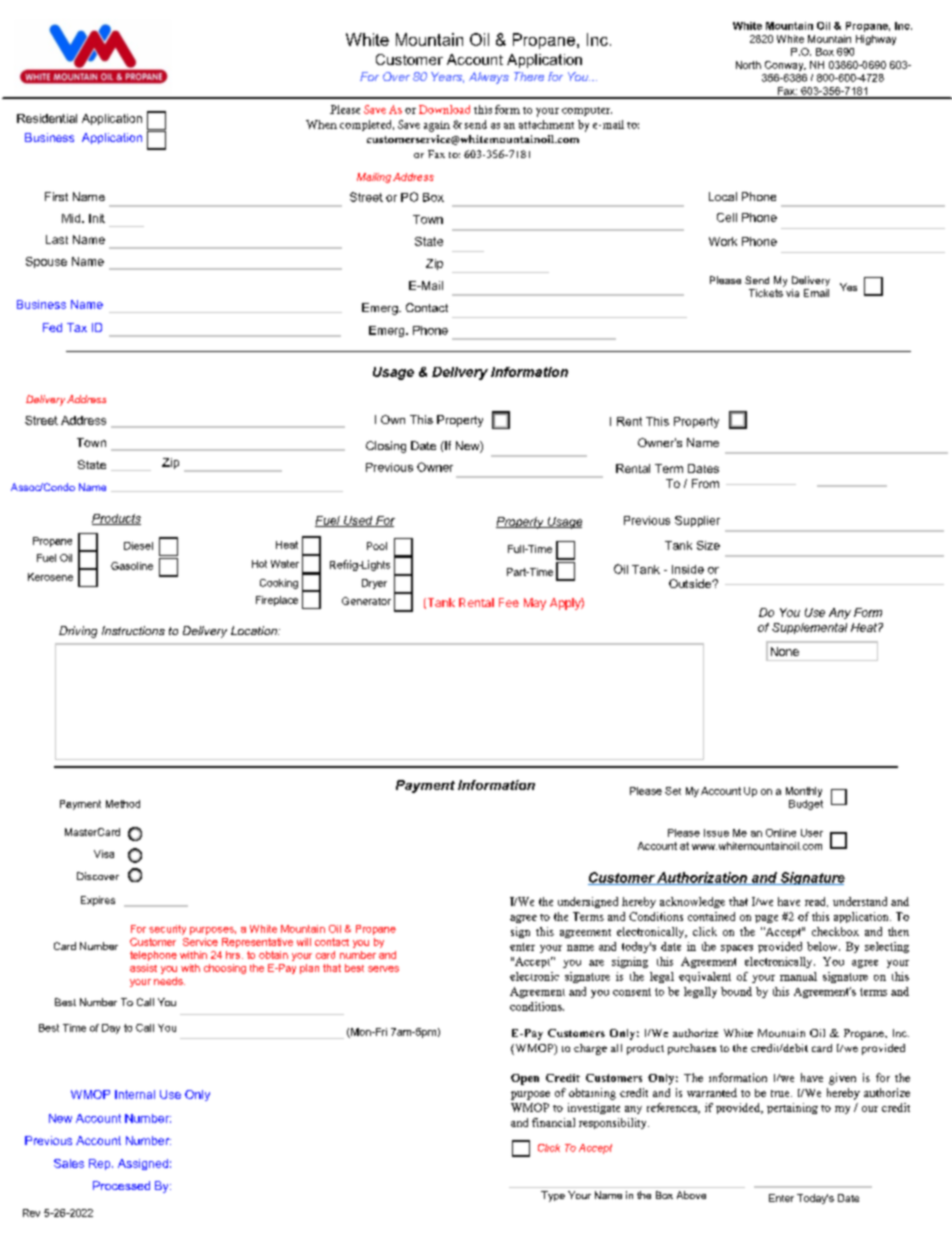  I want to click on Residential, so click(47, 118).
